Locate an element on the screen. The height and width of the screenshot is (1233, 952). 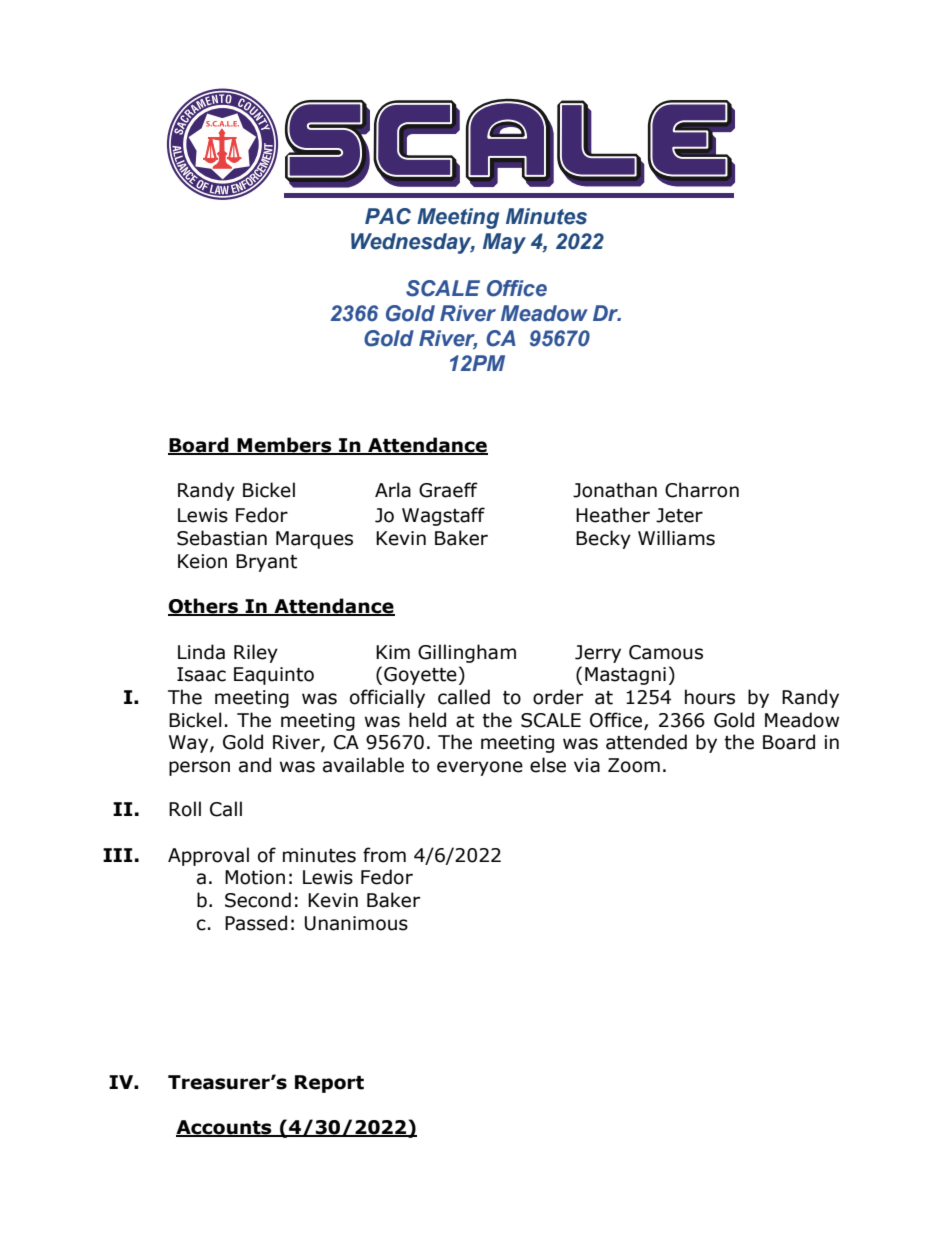
Report is located at coordinates (329, 1084).
